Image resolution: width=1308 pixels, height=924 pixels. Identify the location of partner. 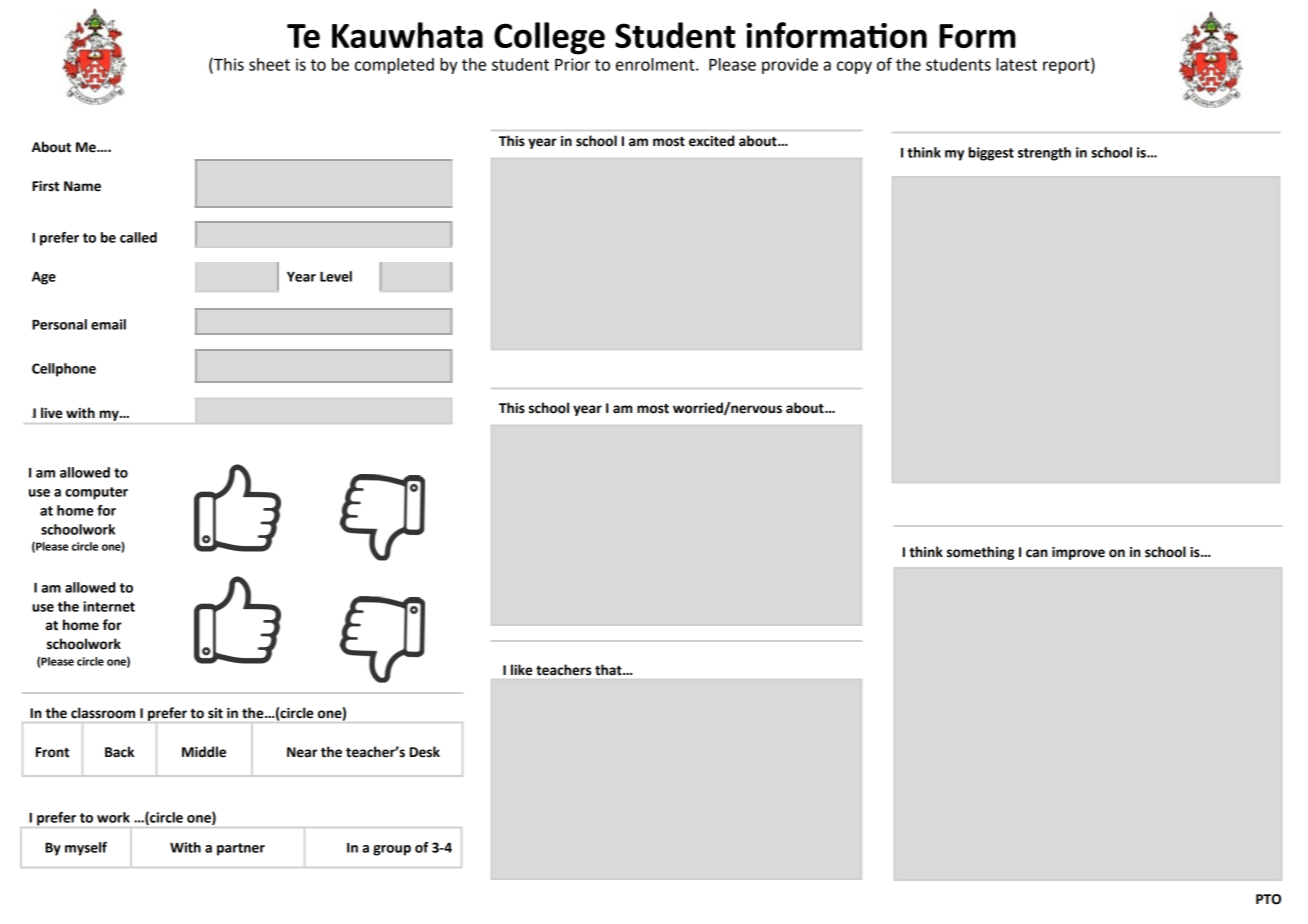
(241, 849).
